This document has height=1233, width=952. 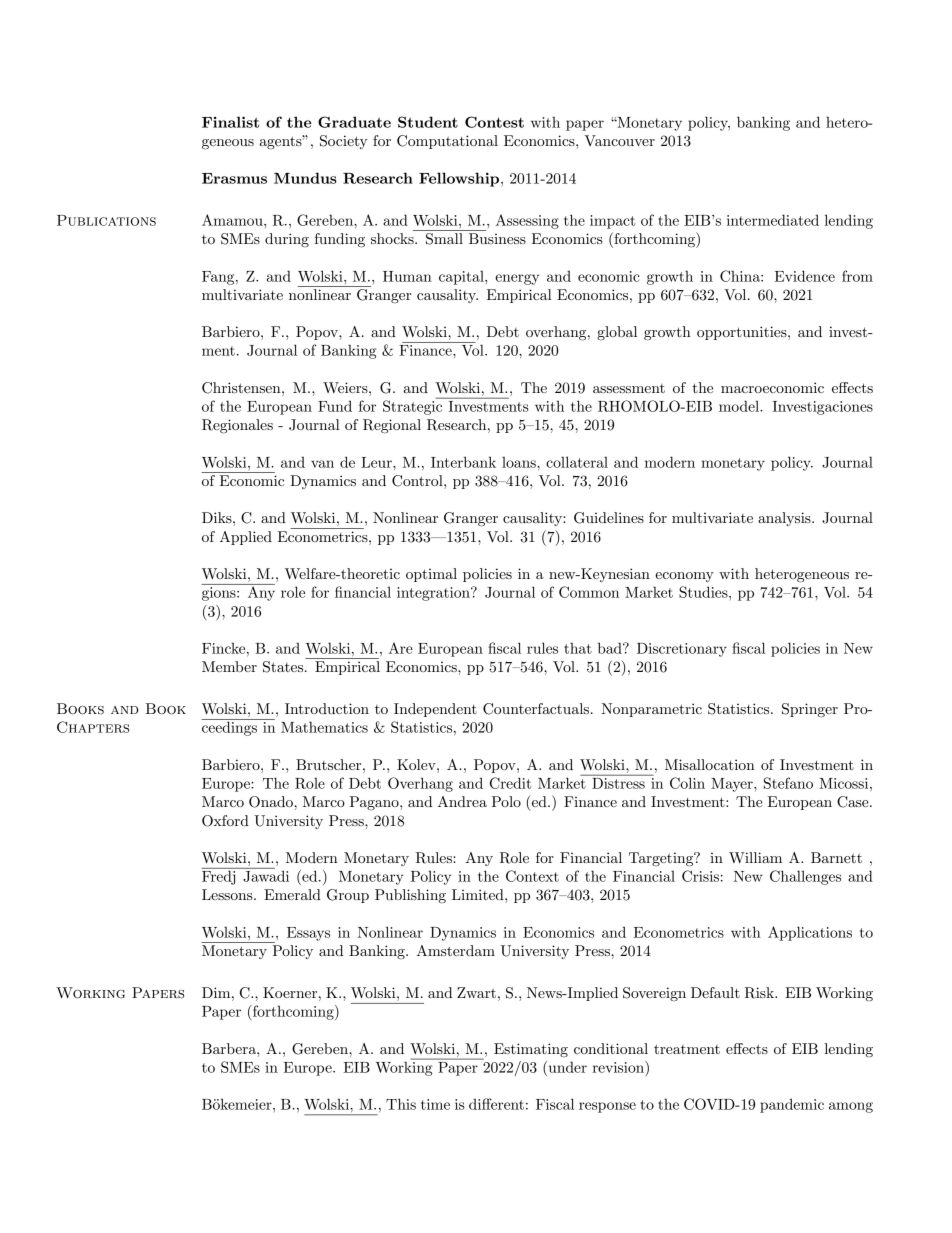 I want to click on under, so click(x=566, y=1067).
